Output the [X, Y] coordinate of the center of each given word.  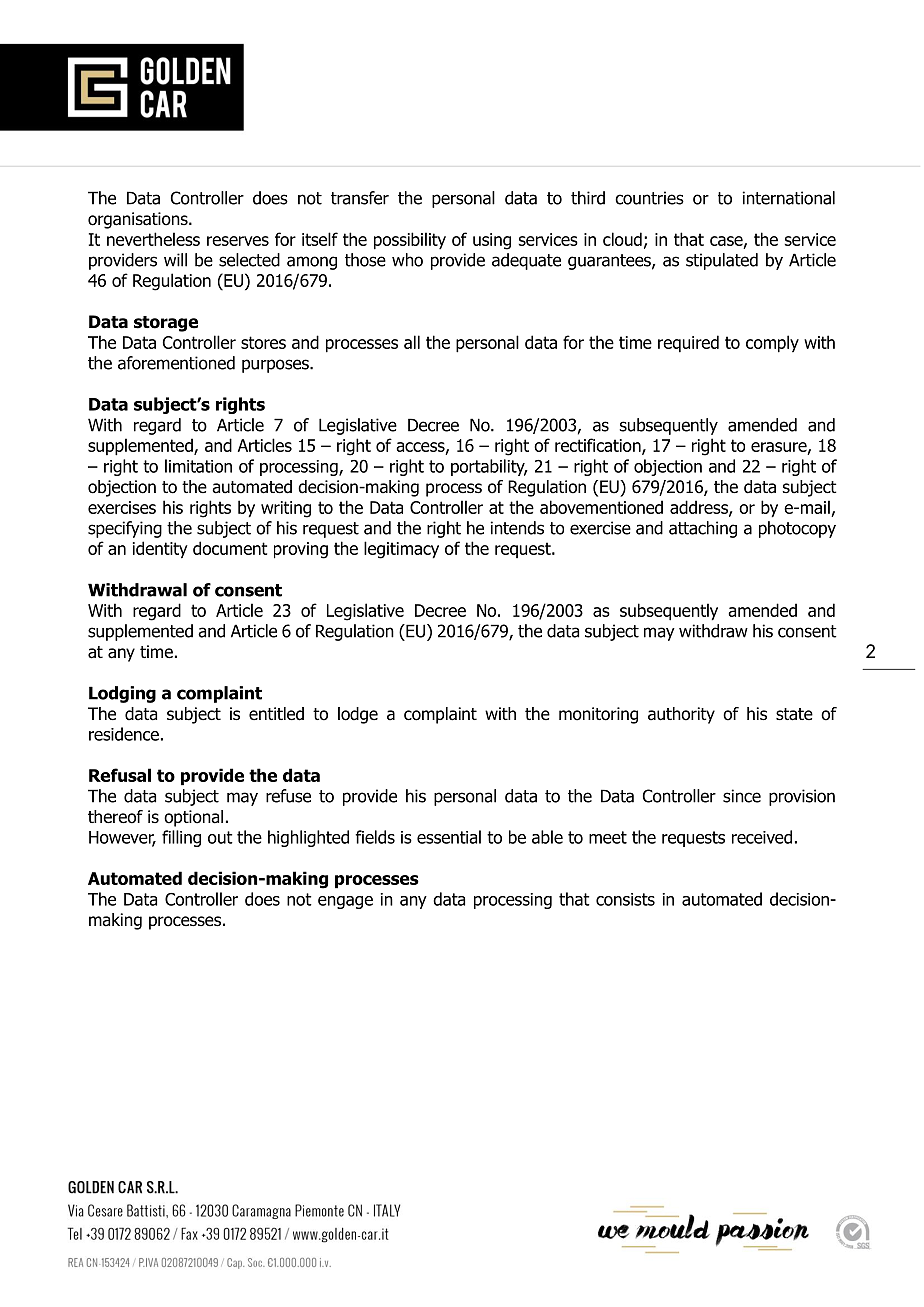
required [688, 344]
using [492, 241]
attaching [703, 529]
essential [449, 837]
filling [181, 838]
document [230, 548]
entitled [276, 714]
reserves [238, 241]
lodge [358, 715]
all [412, 342]
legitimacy [401, 550]
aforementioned [176, 363]
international [789, 198]
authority [681, 715]
